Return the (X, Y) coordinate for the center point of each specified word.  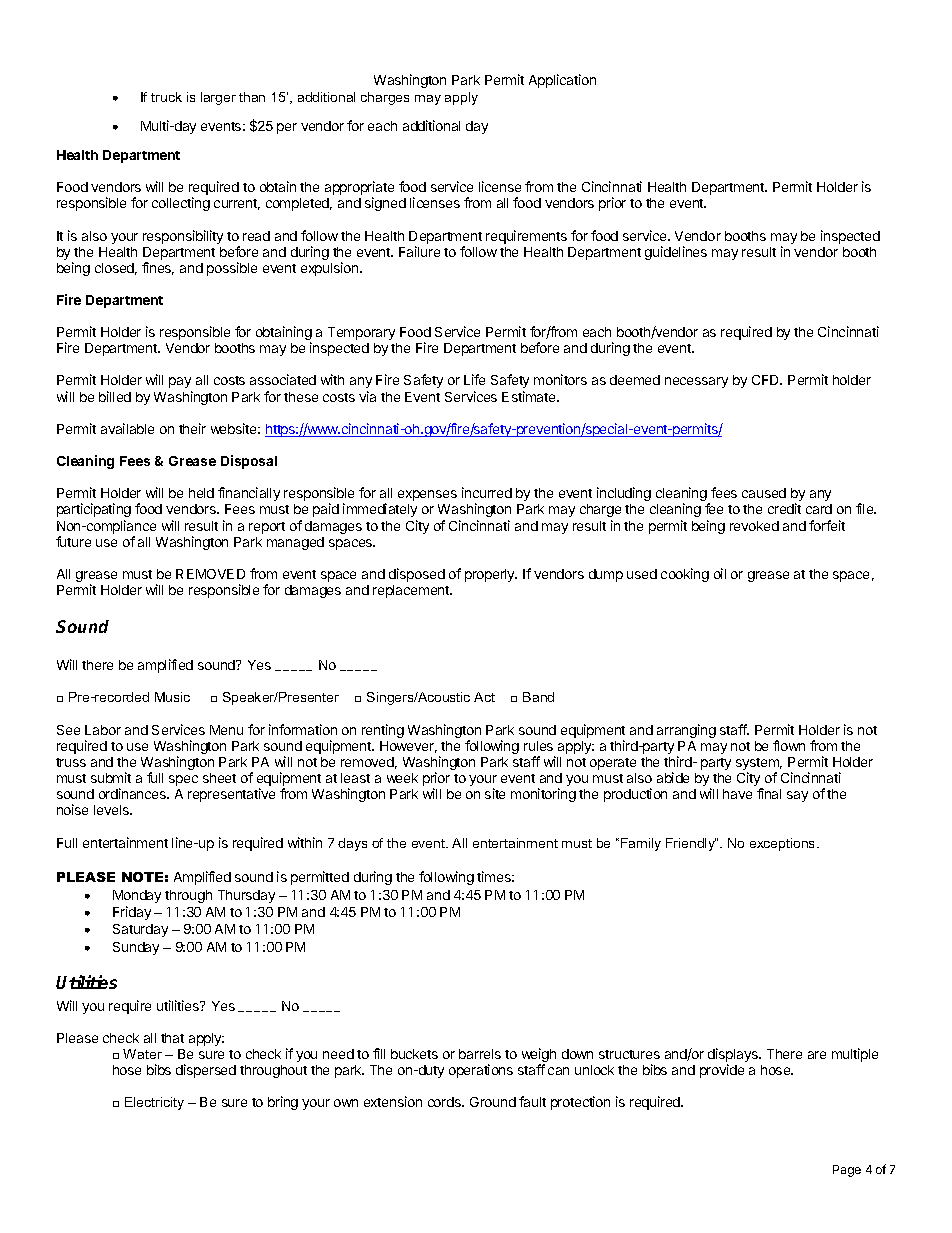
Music (172, 697)
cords (445, 1102)
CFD (767, 380)
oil (720, 573)
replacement (412, 591)
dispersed (206, 1071)
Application (562, 81)
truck (166, 97)
